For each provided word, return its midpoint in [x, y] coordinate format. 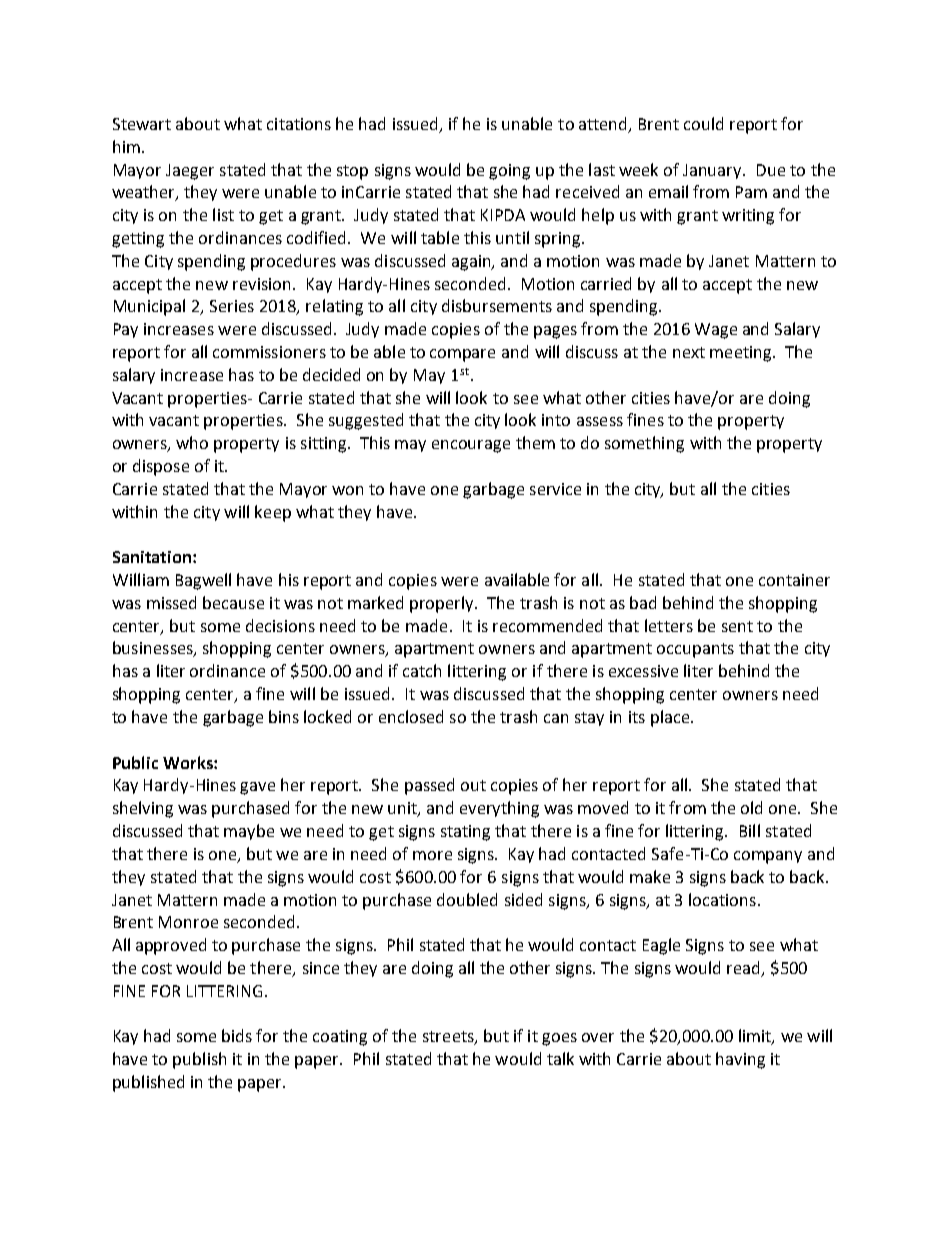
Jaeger [190, 172]
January [713, 171]
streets [449, 1038]
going [509, 172]
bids [237, 1035]
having [740, 1060]
